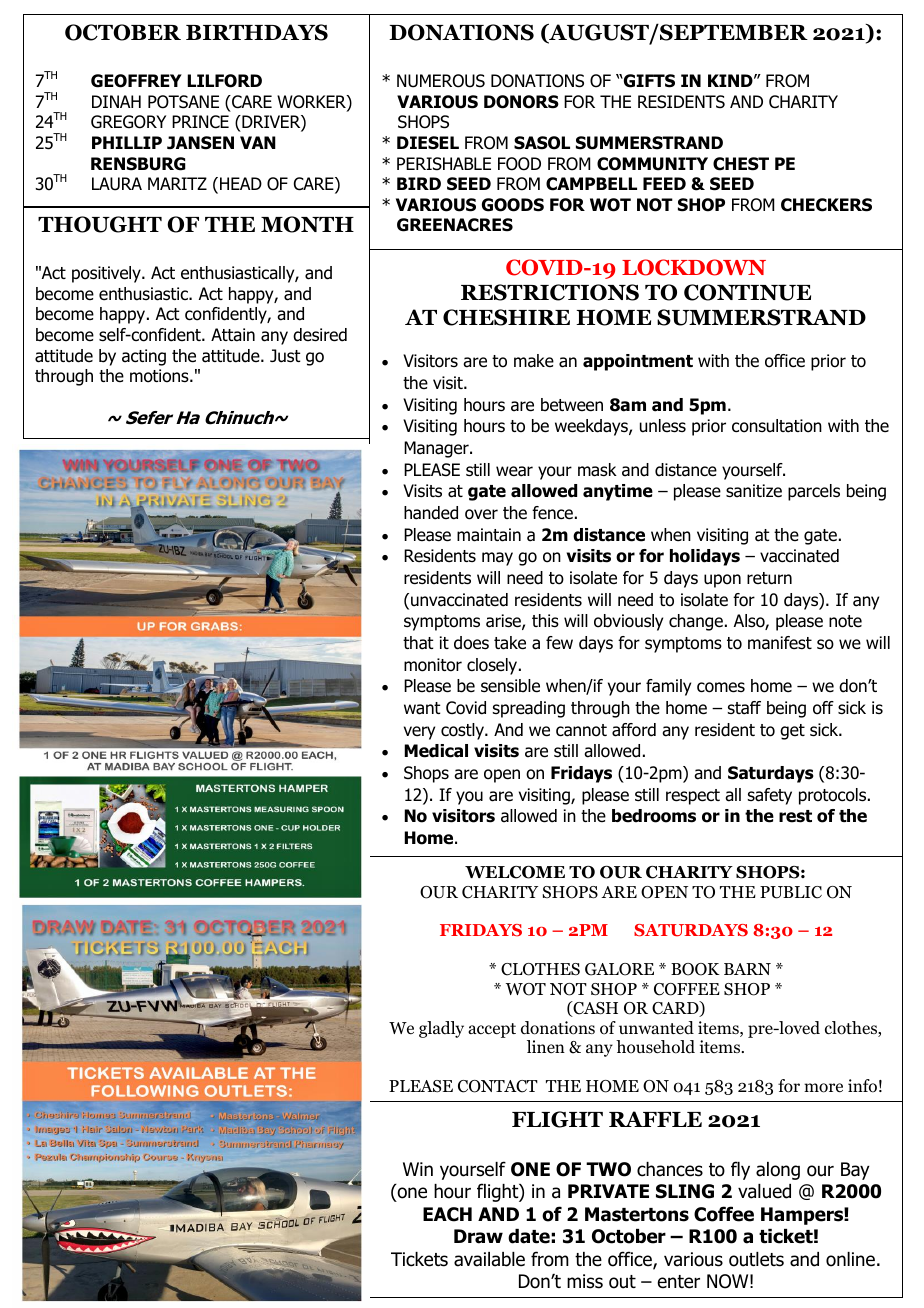  What do you see at coordinates (744, 708) in the image?
I see `staff` at bounding box center [744, 708].
